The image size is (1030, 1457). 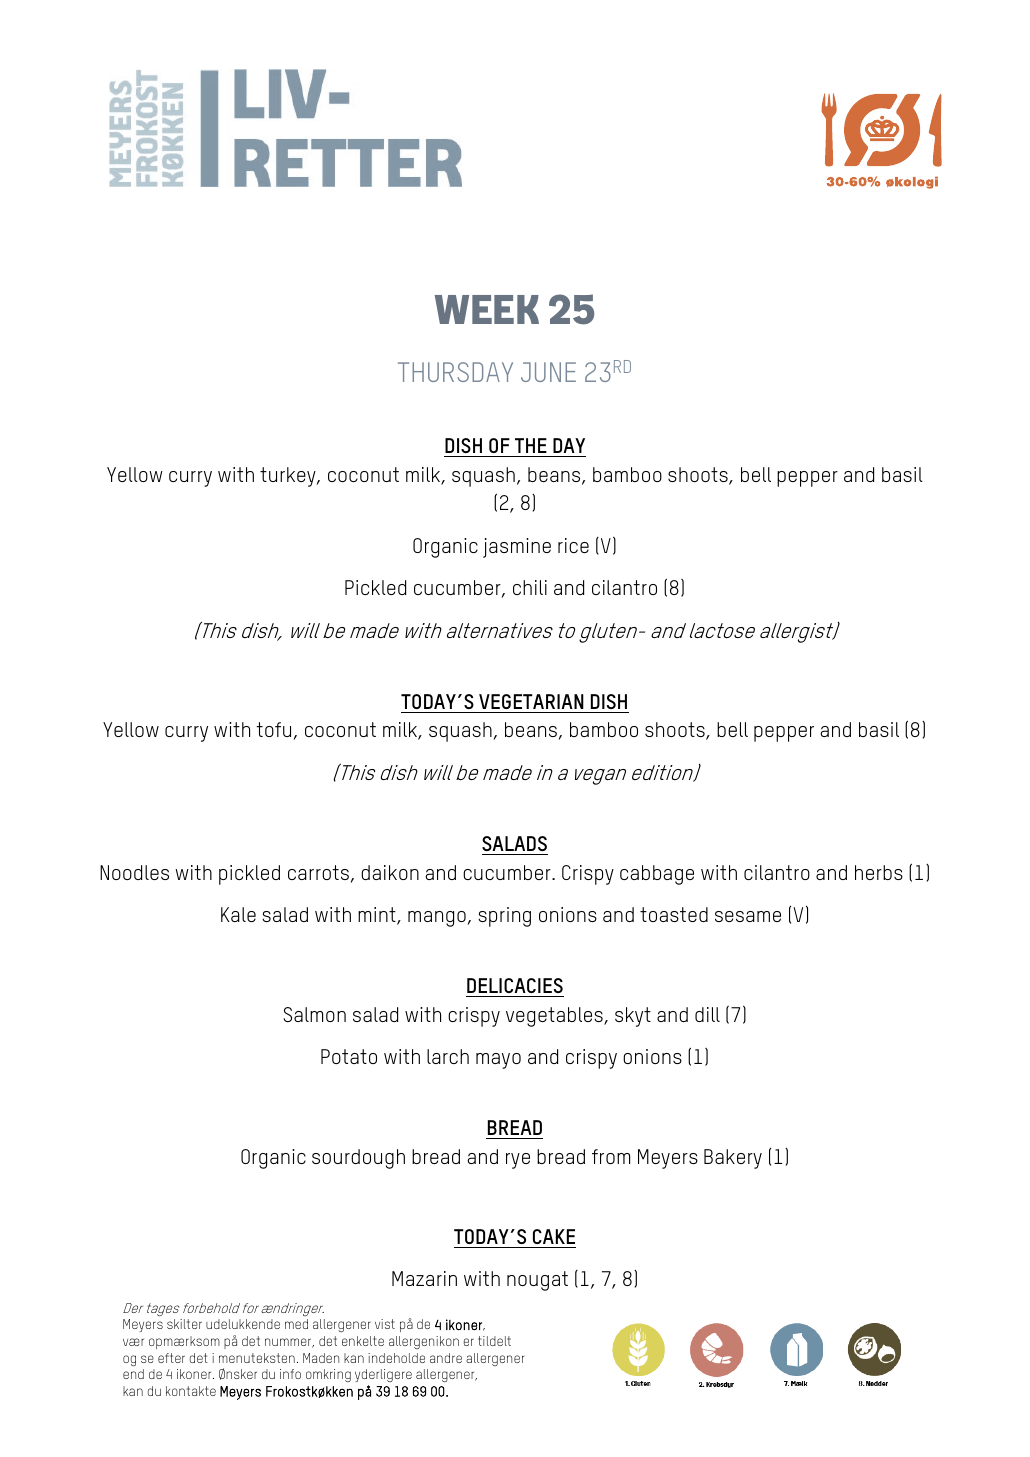 What do you see at coordinates (531, 445) in the image?
I see `THE` at bounding box center [531, 445].
